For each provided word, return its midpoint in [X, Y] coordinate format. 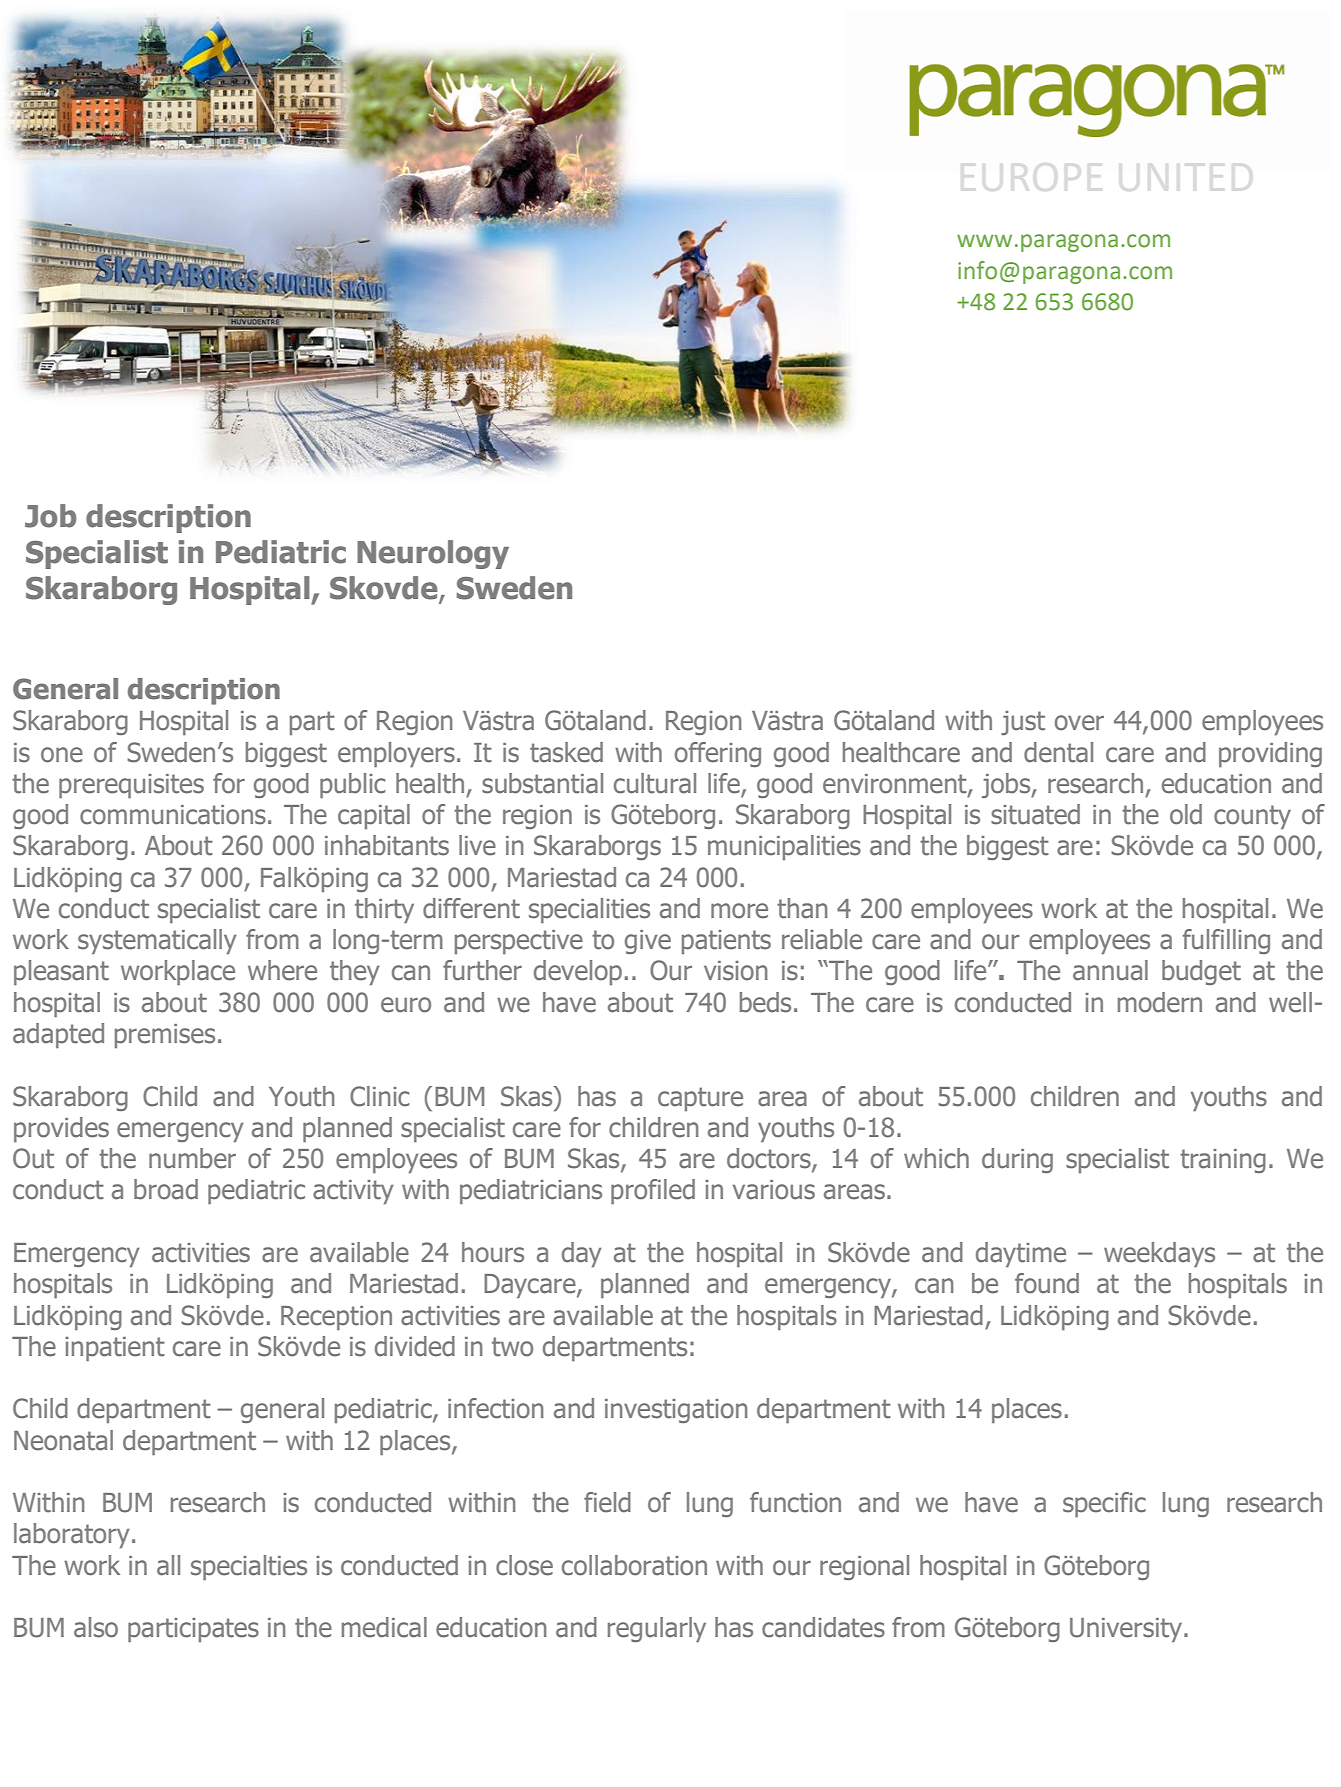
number [192, 1158]
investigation [676, 1411]
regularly [657, 1629]
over [1079, 723]
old [1186, 814]
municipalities [784, 847]
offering [718, 754]
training [1223, 1161]
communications [173, 815]
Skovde [385, 589]
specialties [249, 1567]
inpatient [115, 1349]
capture [700, 1099]
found [1047, 1283]
